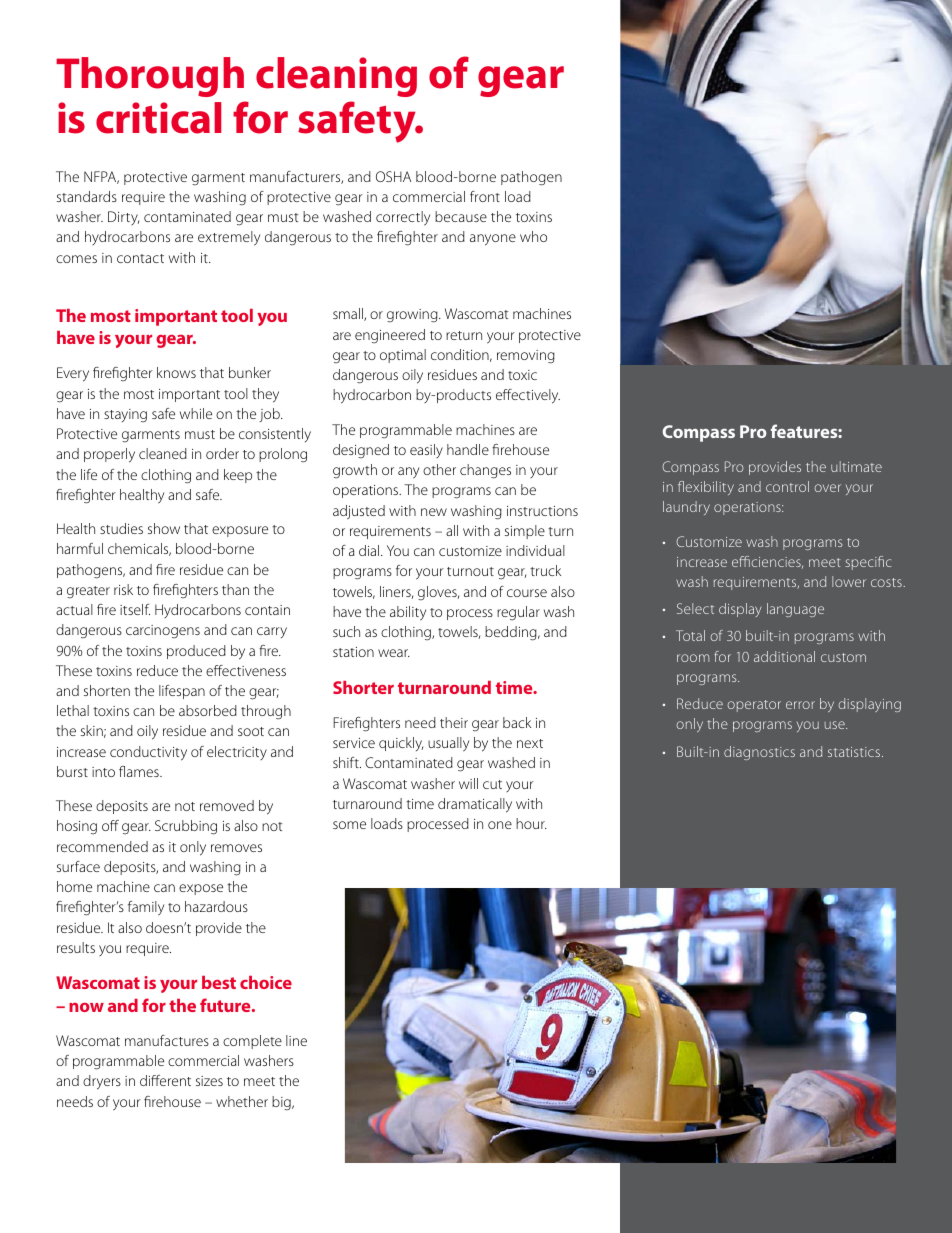 The height and width of the screenshot is (1233, 952). I want to click on Scrubbing, so click(186, 827).
